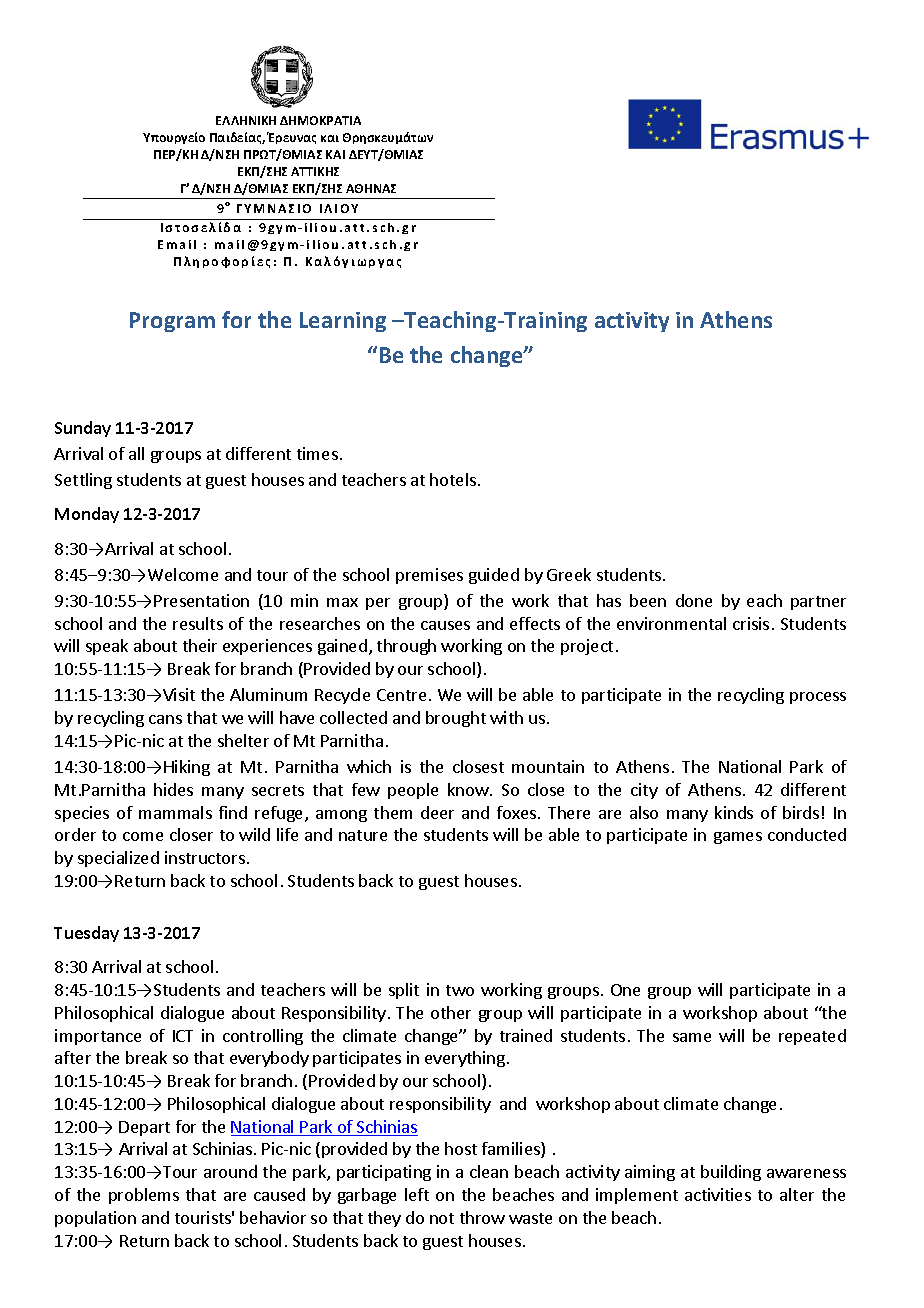  Describe the element at coordinates (417, 1194) in the image. I see `left` at that location.
